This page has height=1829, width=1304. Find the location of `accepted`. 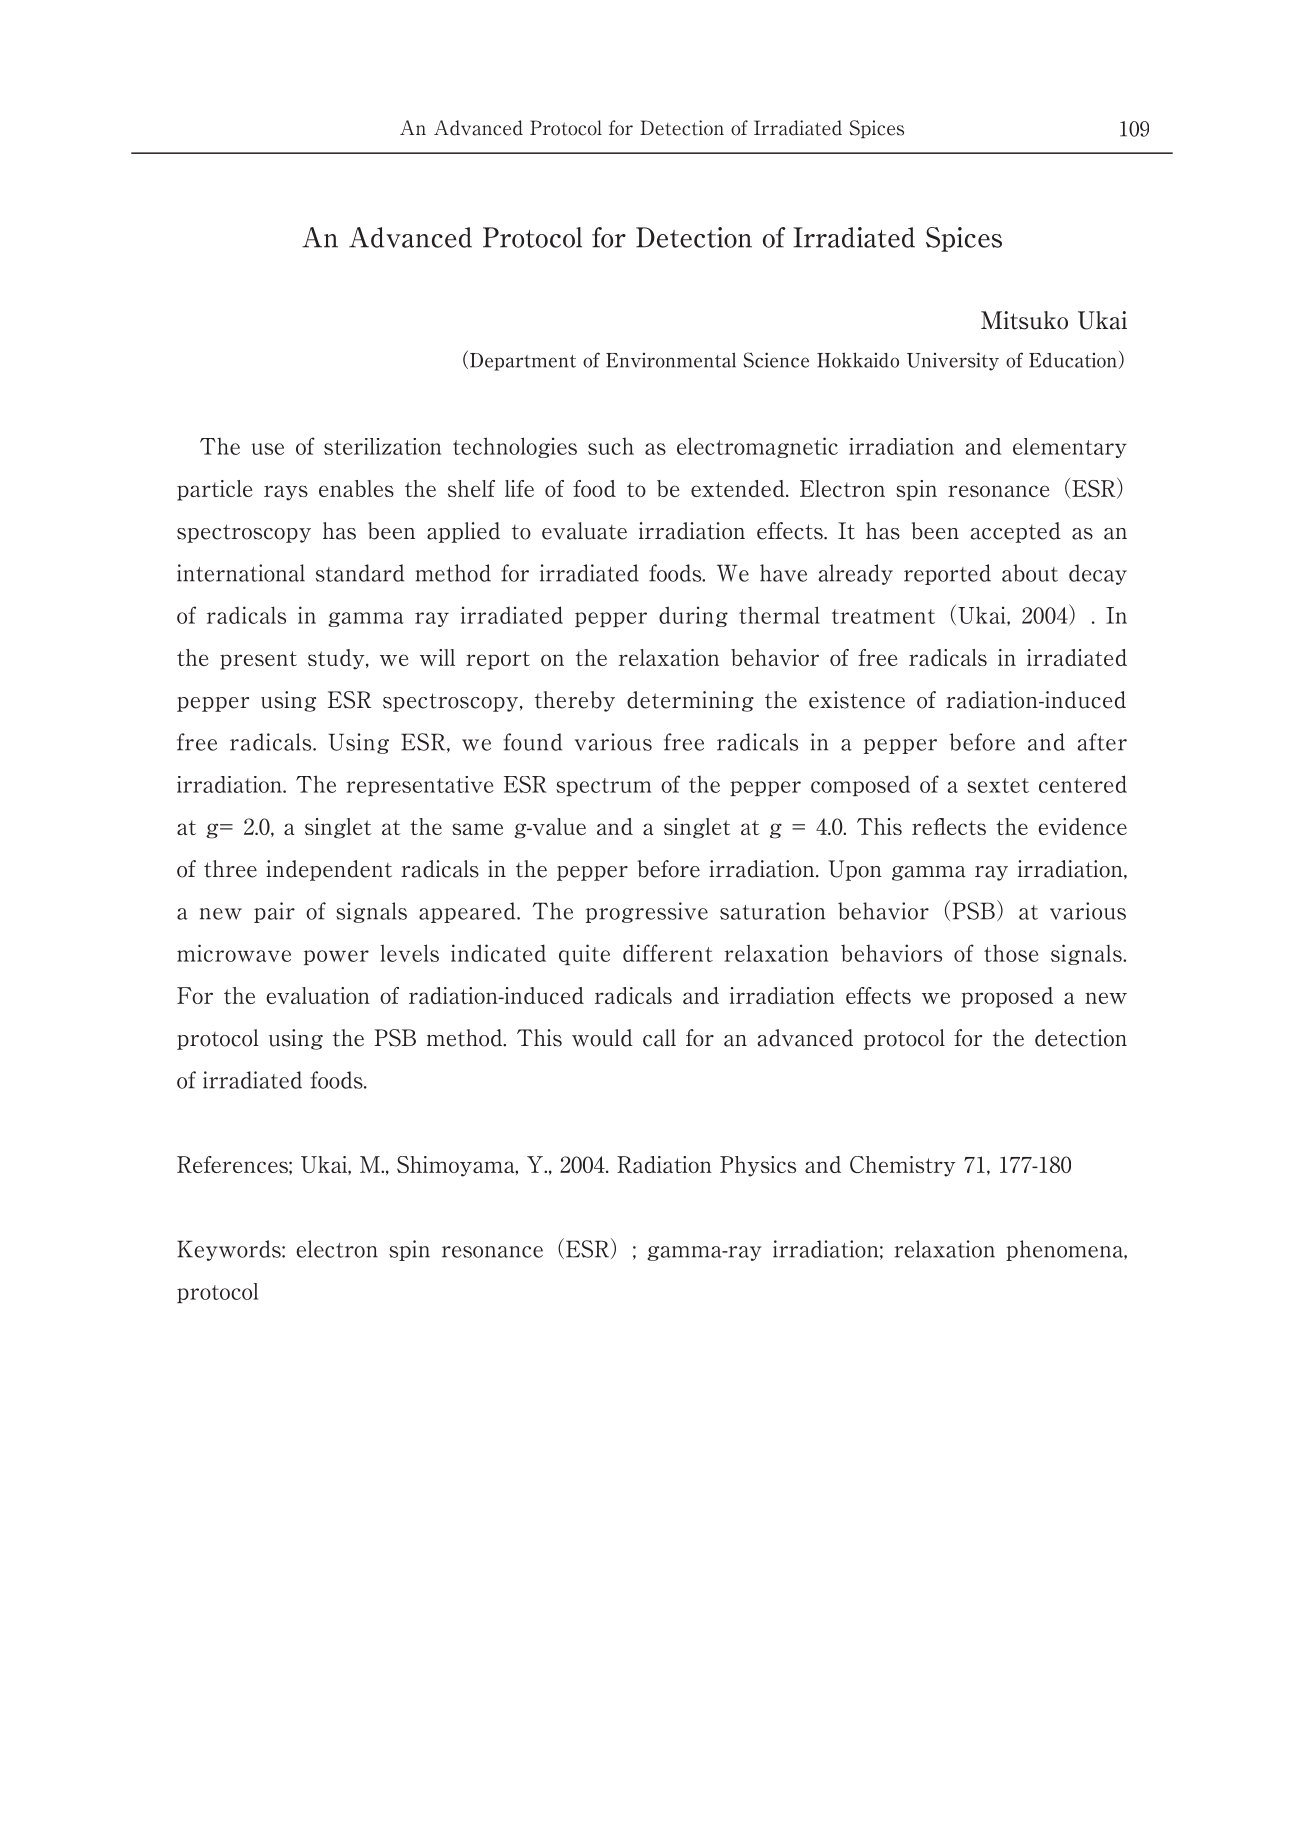

accepted is located at coordinates (1016, 532).
